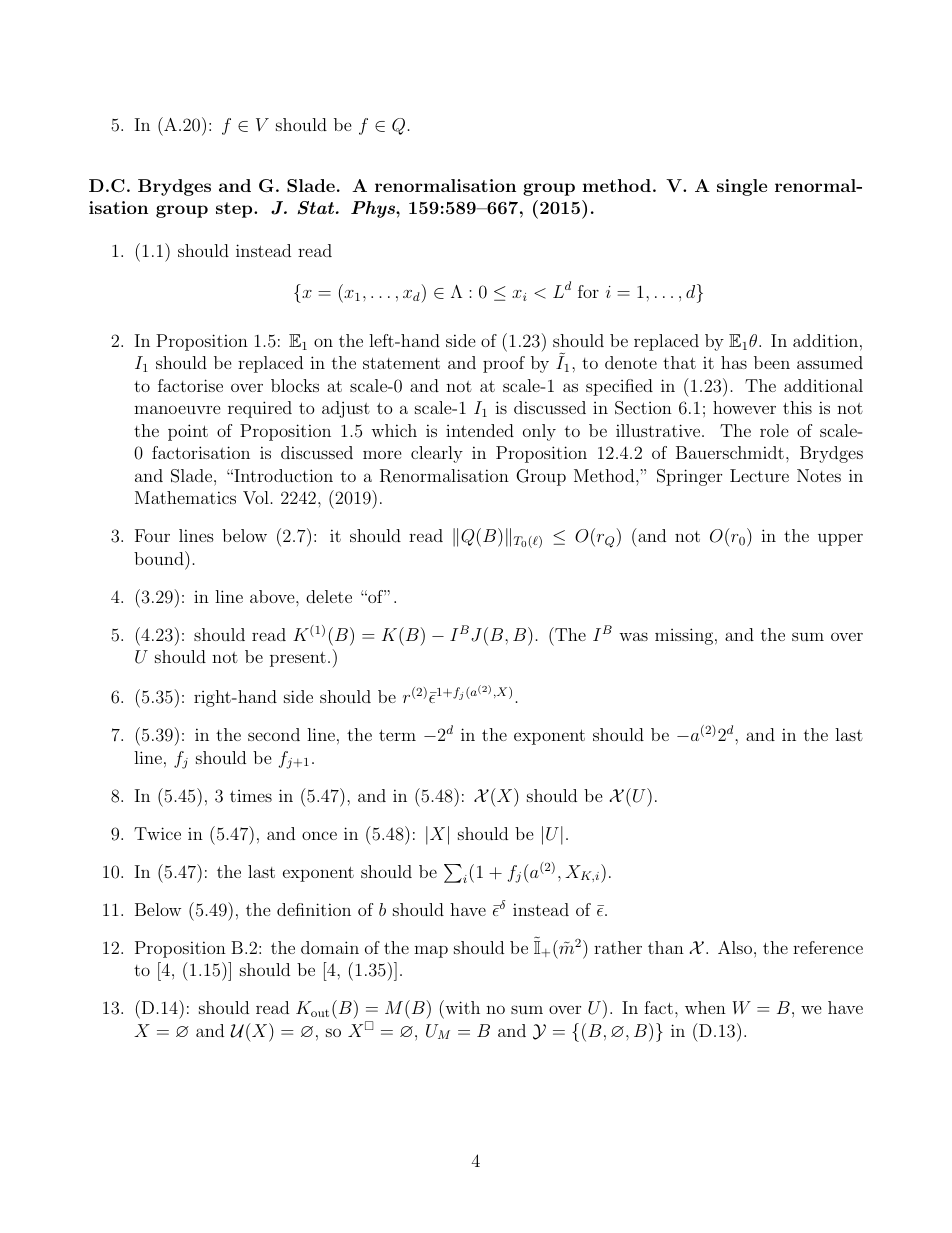  Describe the element at coordinates (742, 187) in the screenshot. I see `single` at that location.
